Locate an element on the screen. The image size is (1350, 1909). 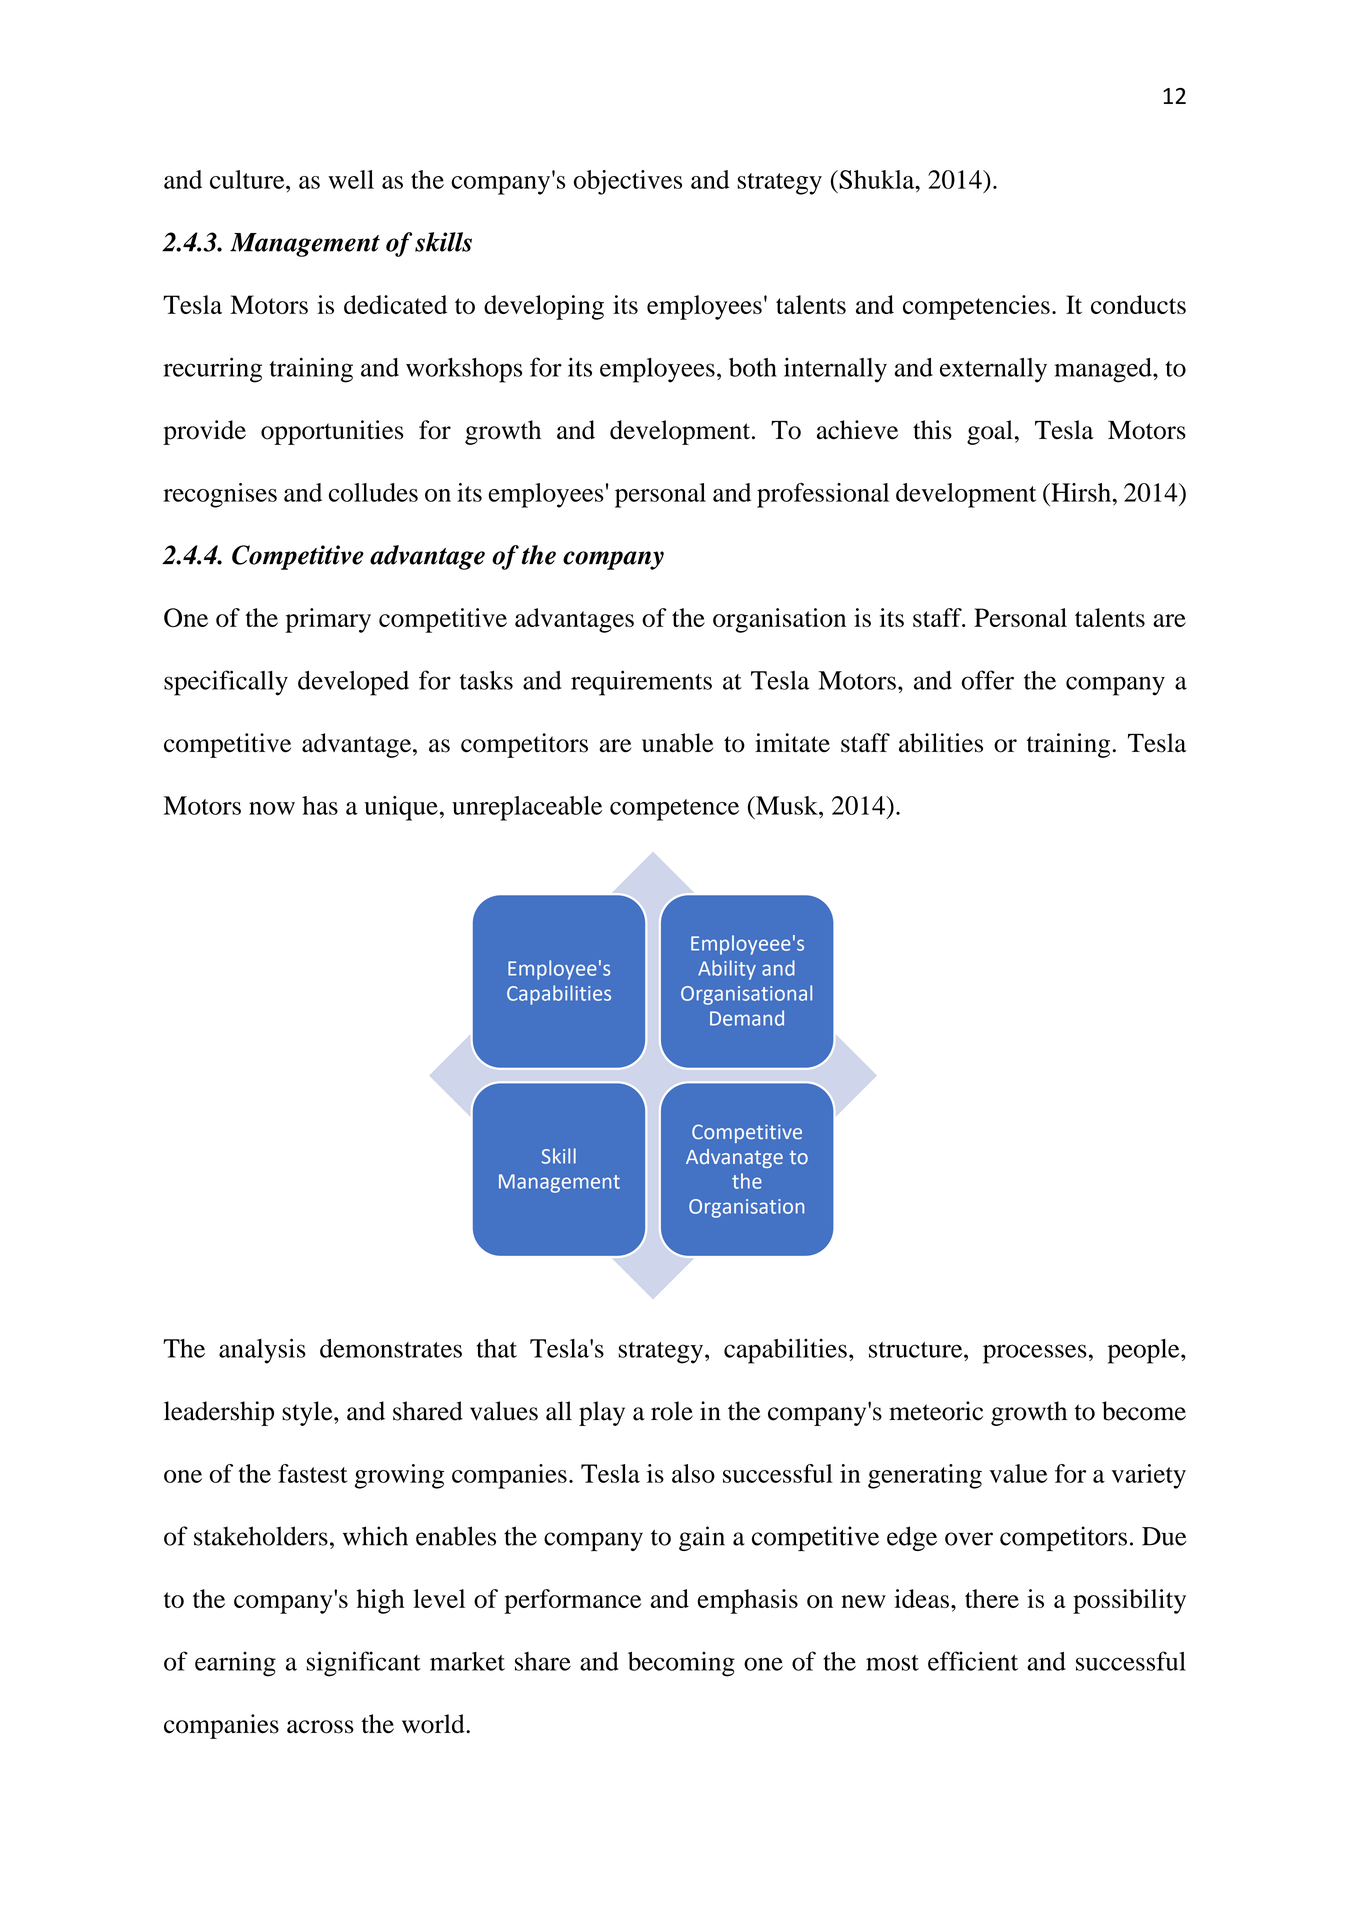
Hirsh is located at coordinates (1080, 492).
